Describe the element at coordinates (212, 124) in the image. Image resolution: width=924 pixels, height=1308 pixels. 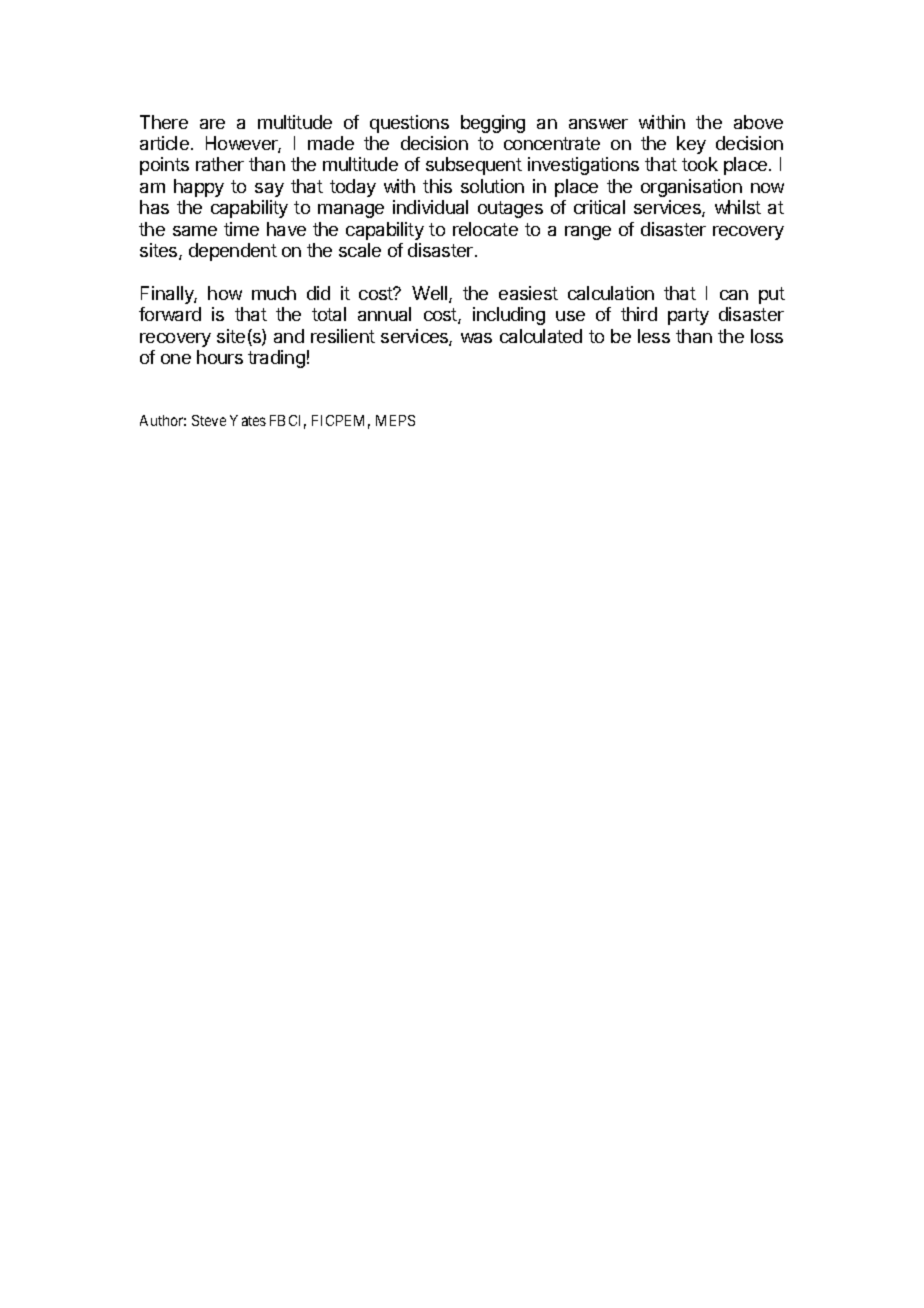
I see `are` at that location.
